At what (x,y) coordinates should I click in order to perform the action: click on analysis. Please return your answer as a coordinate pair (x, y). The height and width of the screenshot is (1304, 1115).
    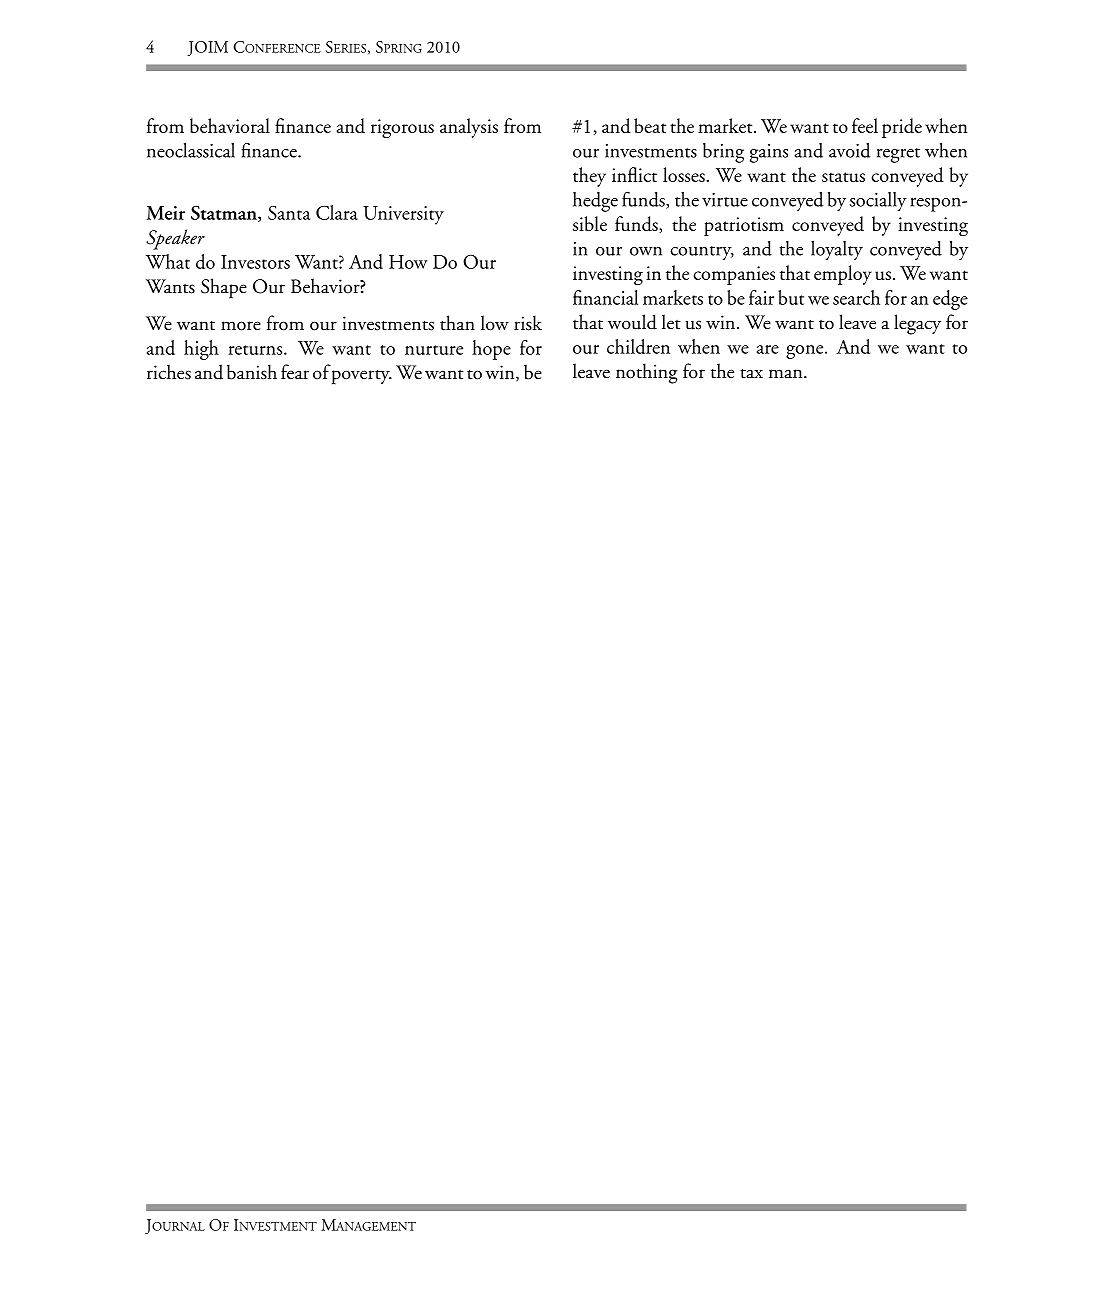
    Looking at the image, I should click on (469, 128).
